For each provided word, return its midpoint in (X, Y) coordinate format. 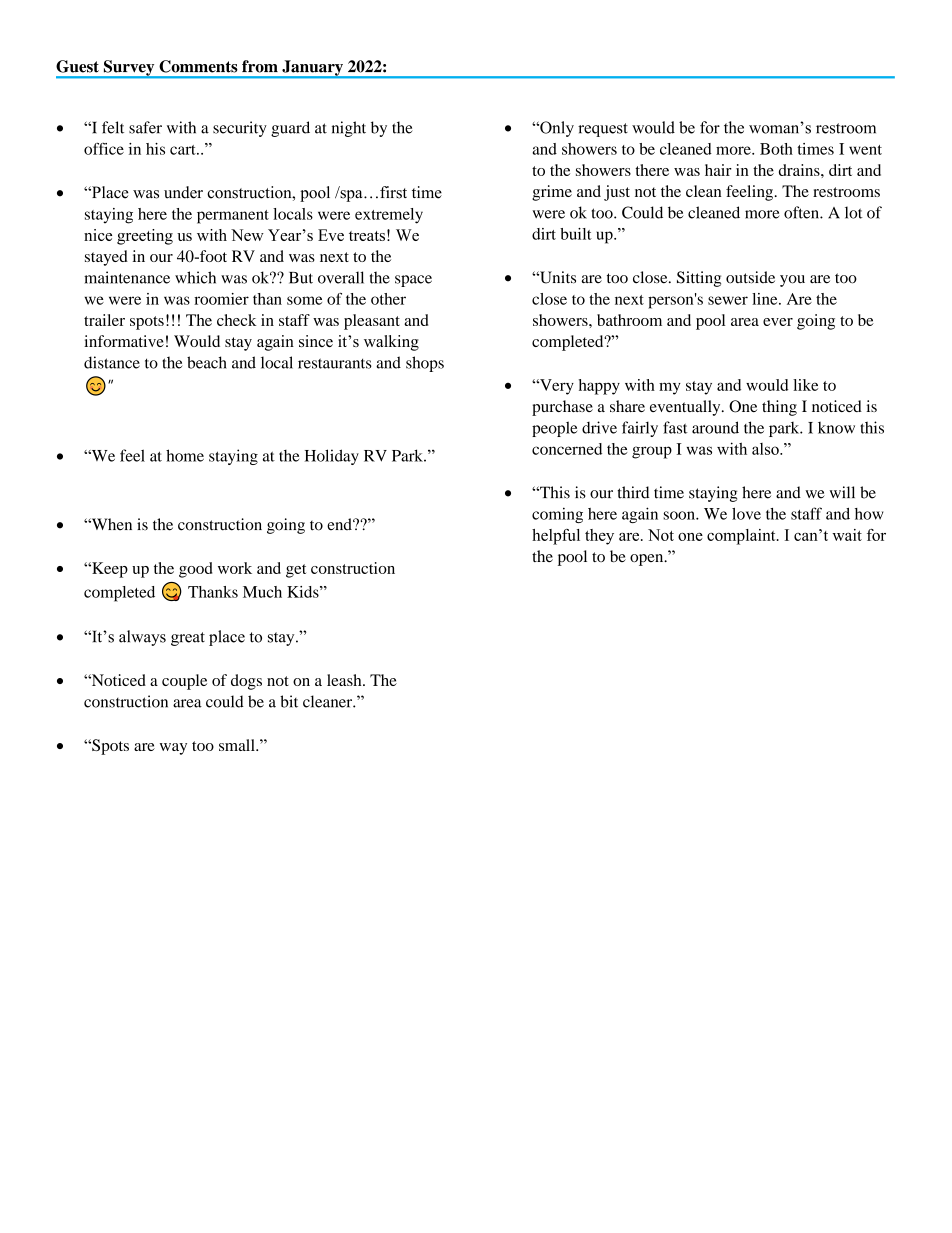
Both (776, 149)
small (238, 745)
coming (557, 515)
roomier (221, 299)
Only (556, 129)
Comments (198, 66)
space (413, 281)
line (766, 299)
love (746, 514)
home (185, 455)
